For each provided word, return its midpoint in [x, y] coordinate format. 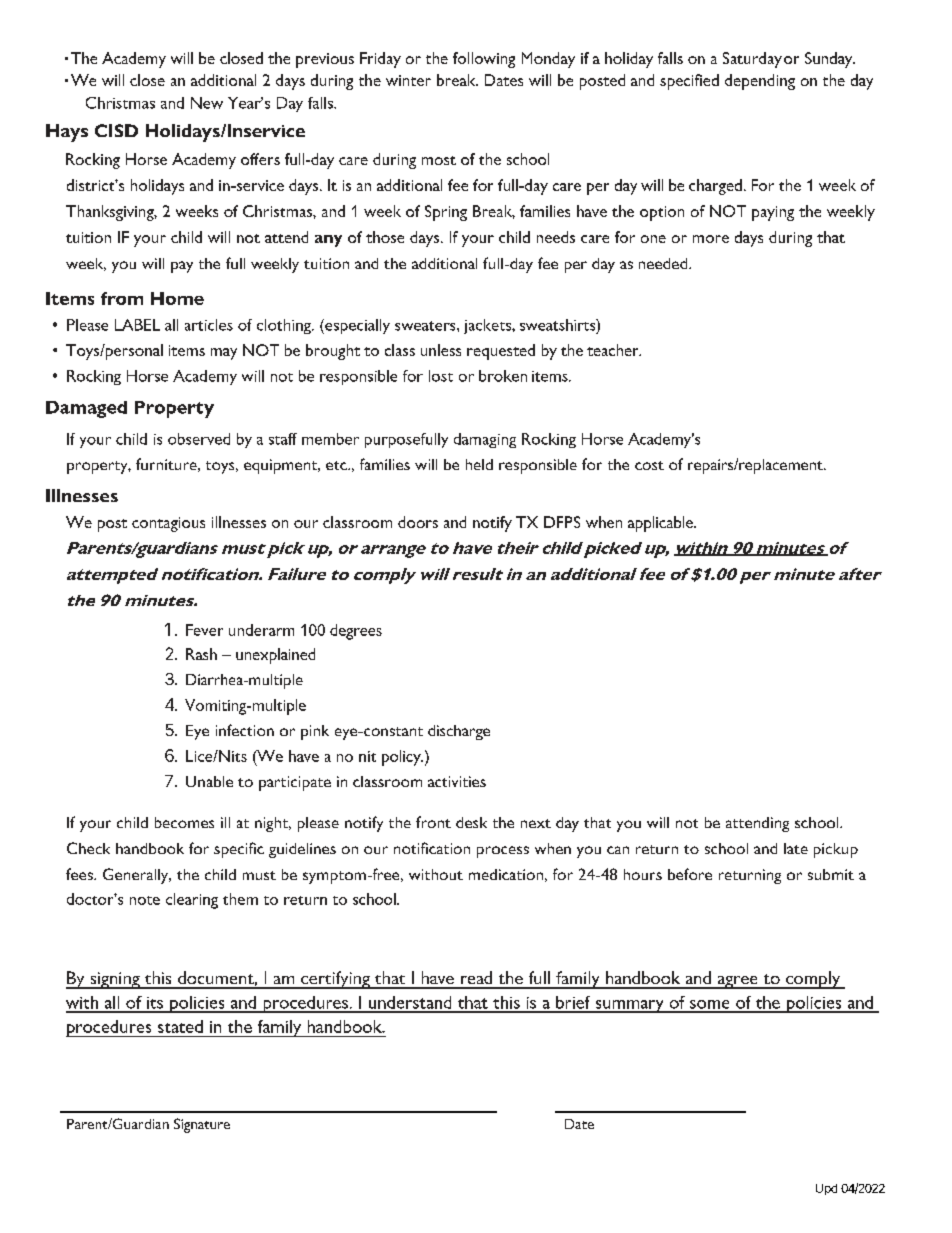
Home [177, 298]
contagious [168, 524]
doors [418, 522]
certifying [335, 980]
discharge [459, 732]
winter [408, 80]
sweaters [426, 326]
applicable [661, 524]
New [207, 103]
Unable [209, 781]
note [145, 900]
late [796, 848]
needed [664, 263]
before [690, 874]
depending [760, 82]
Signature [202, 1125]
